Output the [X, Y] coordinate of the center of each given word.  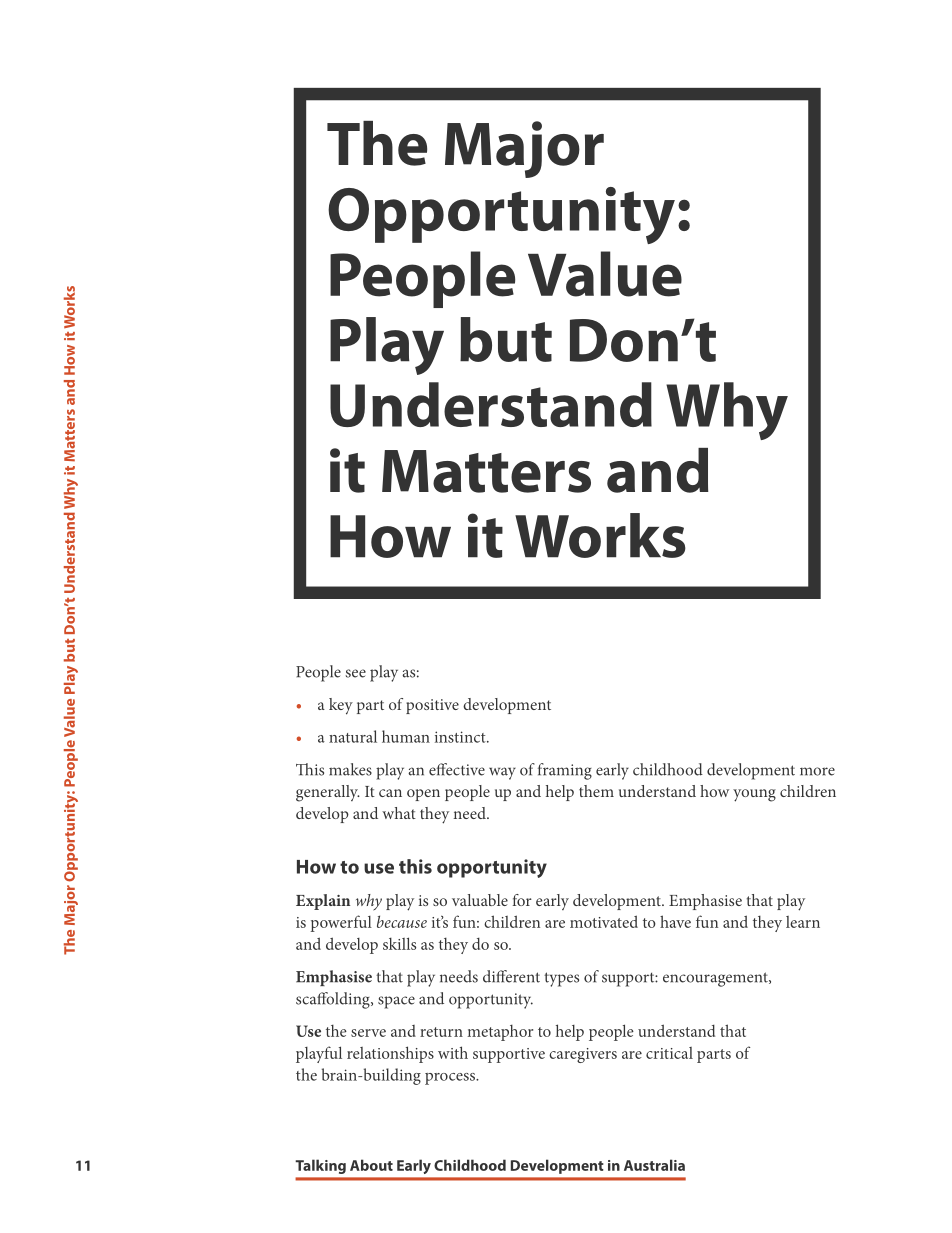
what [399, 813]
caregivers [583, 1055]
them [596, 791]
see [355, 673]
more [817, 771]
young [754, 795]
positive [432, 706]
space [396, 1002]
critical [669, 1053]
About [371, 1165]
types [561, 979]
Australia [654, 1165]
